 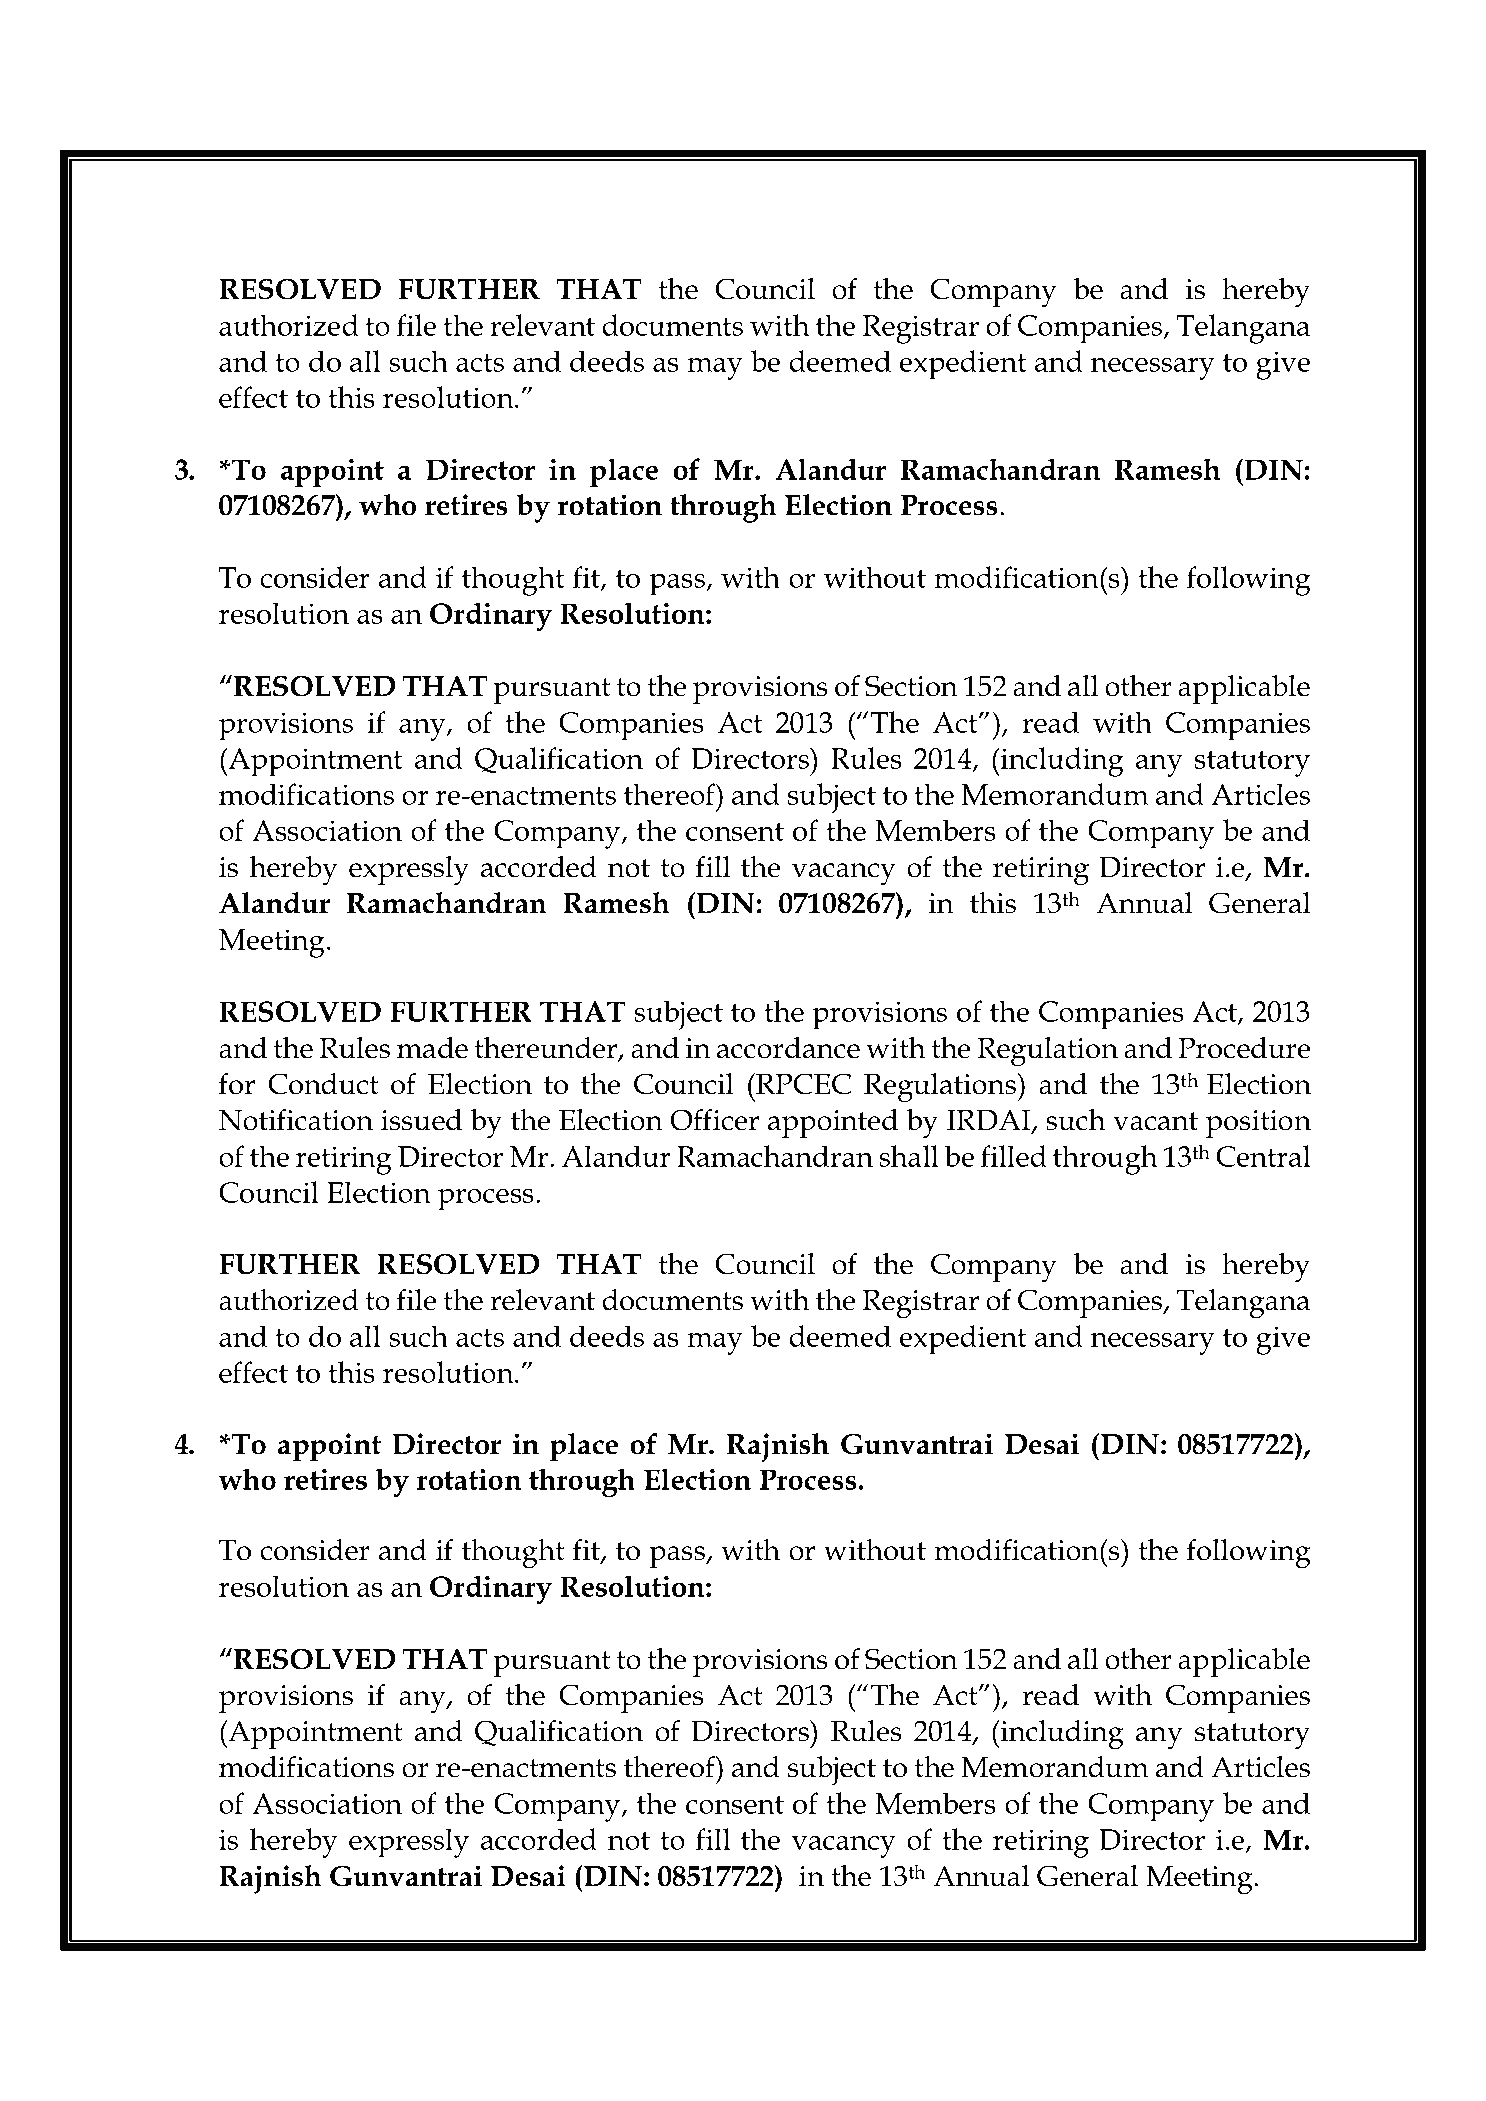 What do you see at coordinates (1155, 1121) in the screenshot?
I see `vacant` at bounding box center [1155, 1121].
